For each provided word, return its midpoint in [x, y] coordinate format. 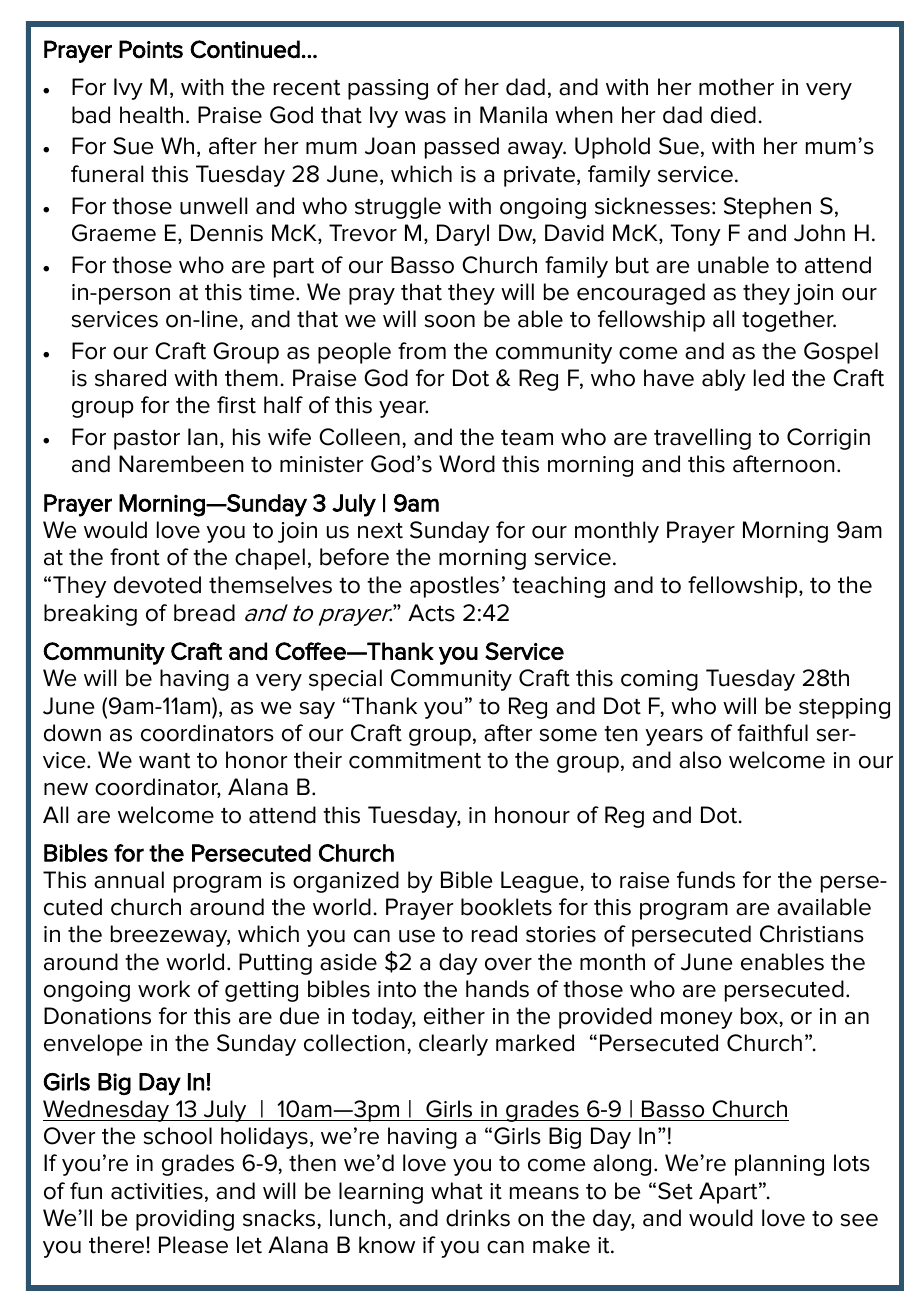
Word [467, 464]
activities [157, 1191]
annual [129, 880]
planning [779, 1165]
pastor [147, 440]
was [425, 117]
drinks [478, 1218]
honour [532, 815]
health [151, 115]
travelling [702, 439]
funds [706, 880]
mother [736, 87]
